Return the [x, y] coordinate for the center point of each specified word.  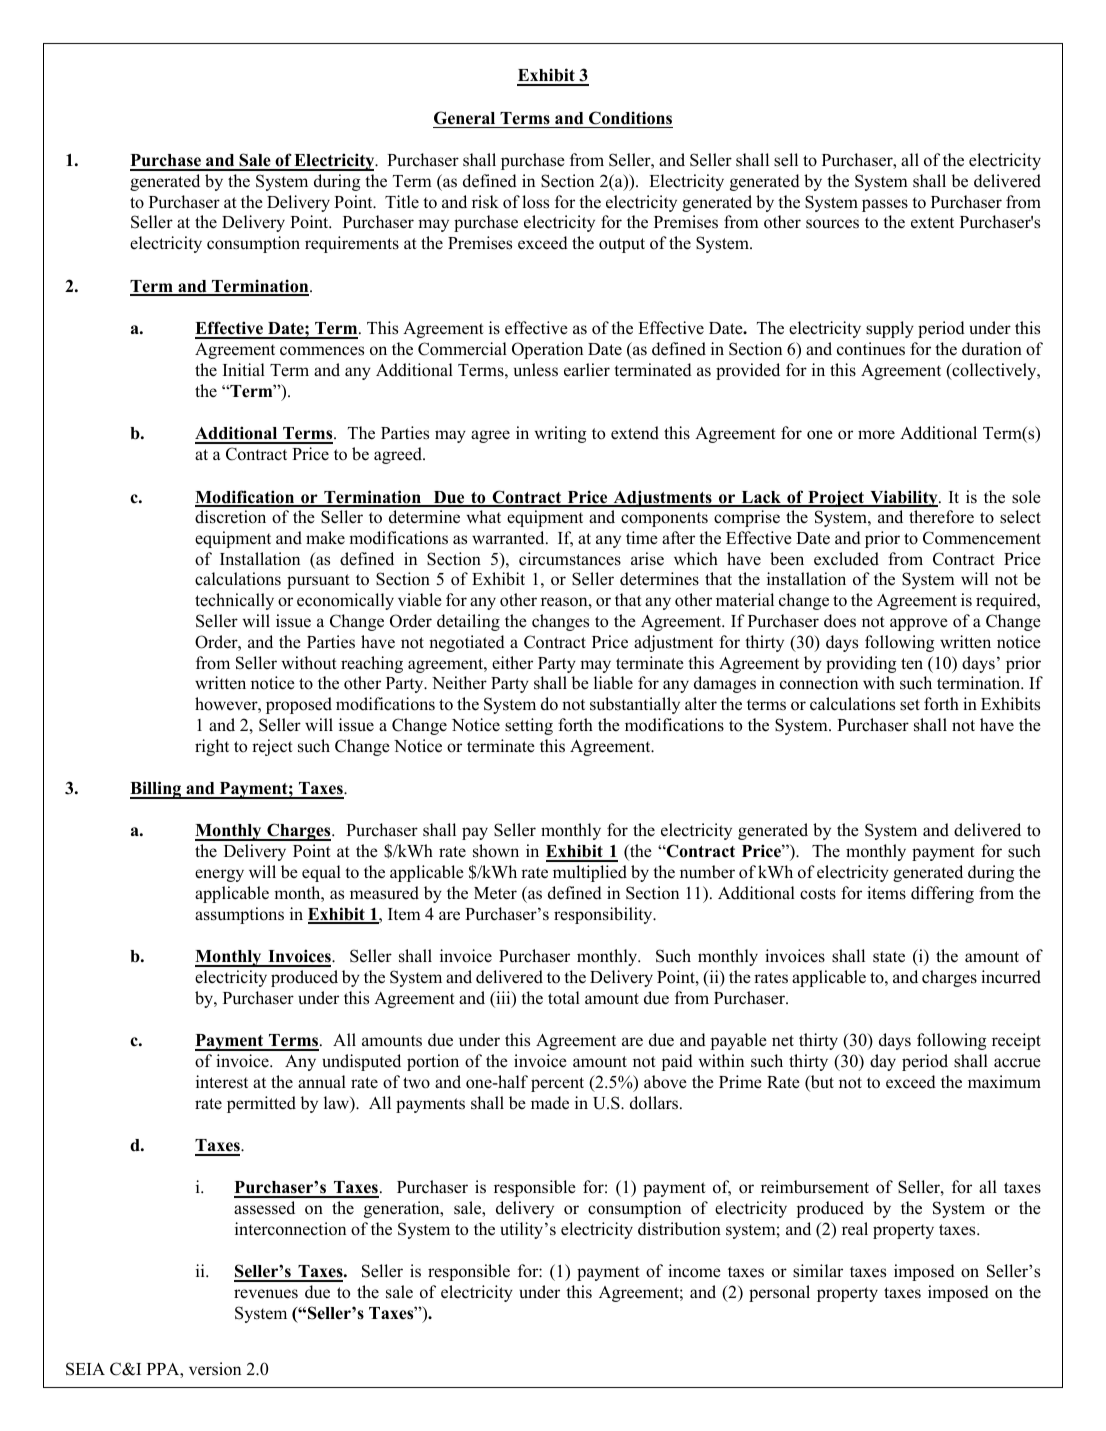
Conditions [630, 118]
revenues [266, 1294]
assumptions [239, 915]
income [694, 1271]
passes [885, 205]
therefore [941, 517]
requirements [352, 244]
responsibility [604, 915]
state [889, 957]
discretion [230, 517]
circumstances [570, 559]
